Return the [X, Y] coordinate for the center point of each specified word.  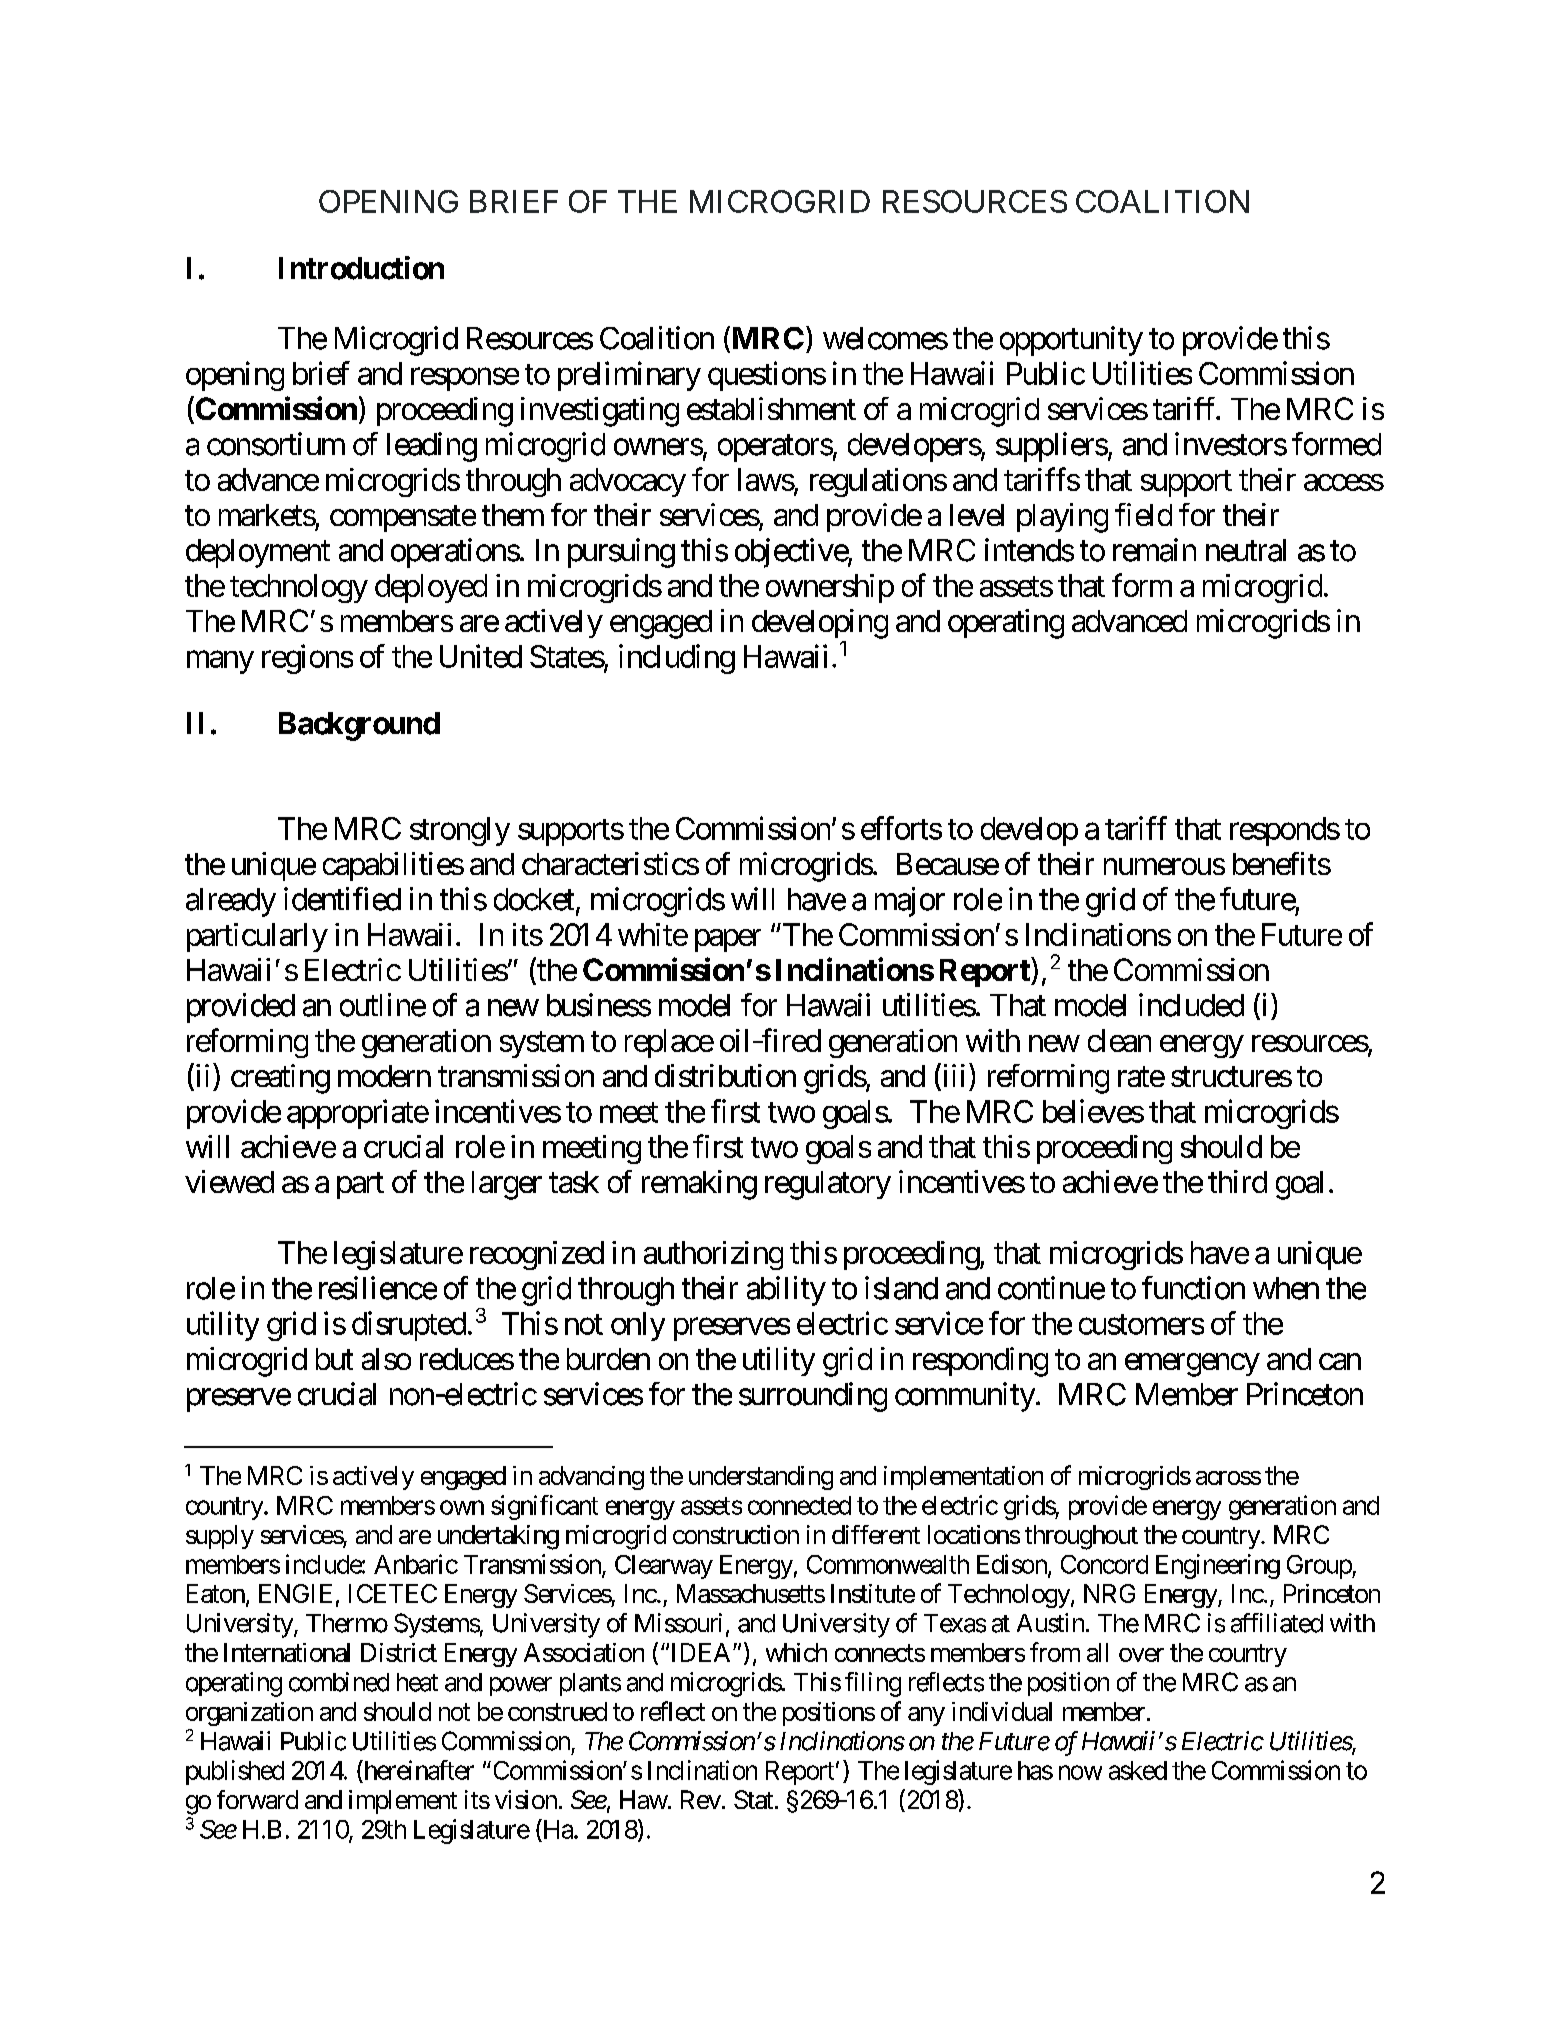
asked [1138, 1770]
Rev [701, 1799]
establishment [771, 408]
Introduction [361, 268]
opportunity [1071, 341]
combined [339, 1682]
